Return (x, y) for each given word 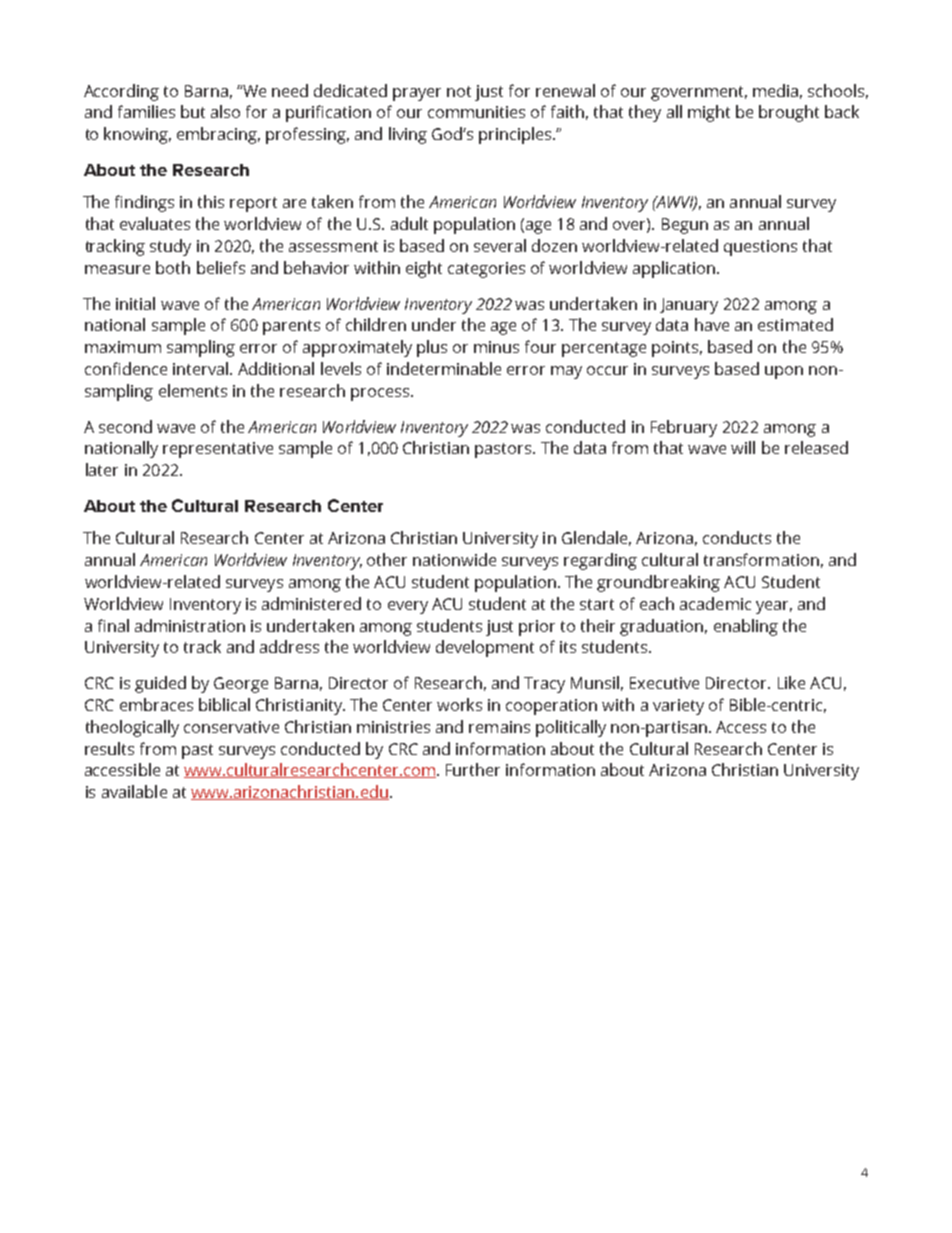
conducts (737, 537)
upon (784, 372)
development (485, 648)
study (170, 247)
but (193, 111)
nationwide (454, 559)
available (134, 791)
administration (190, 625)
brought (789, 113)
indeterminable (444, 368)
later (102, 469)
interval (200, 368)
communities (476, 112)
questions (760, 248)
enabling (746, 627)
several (500, 245)
